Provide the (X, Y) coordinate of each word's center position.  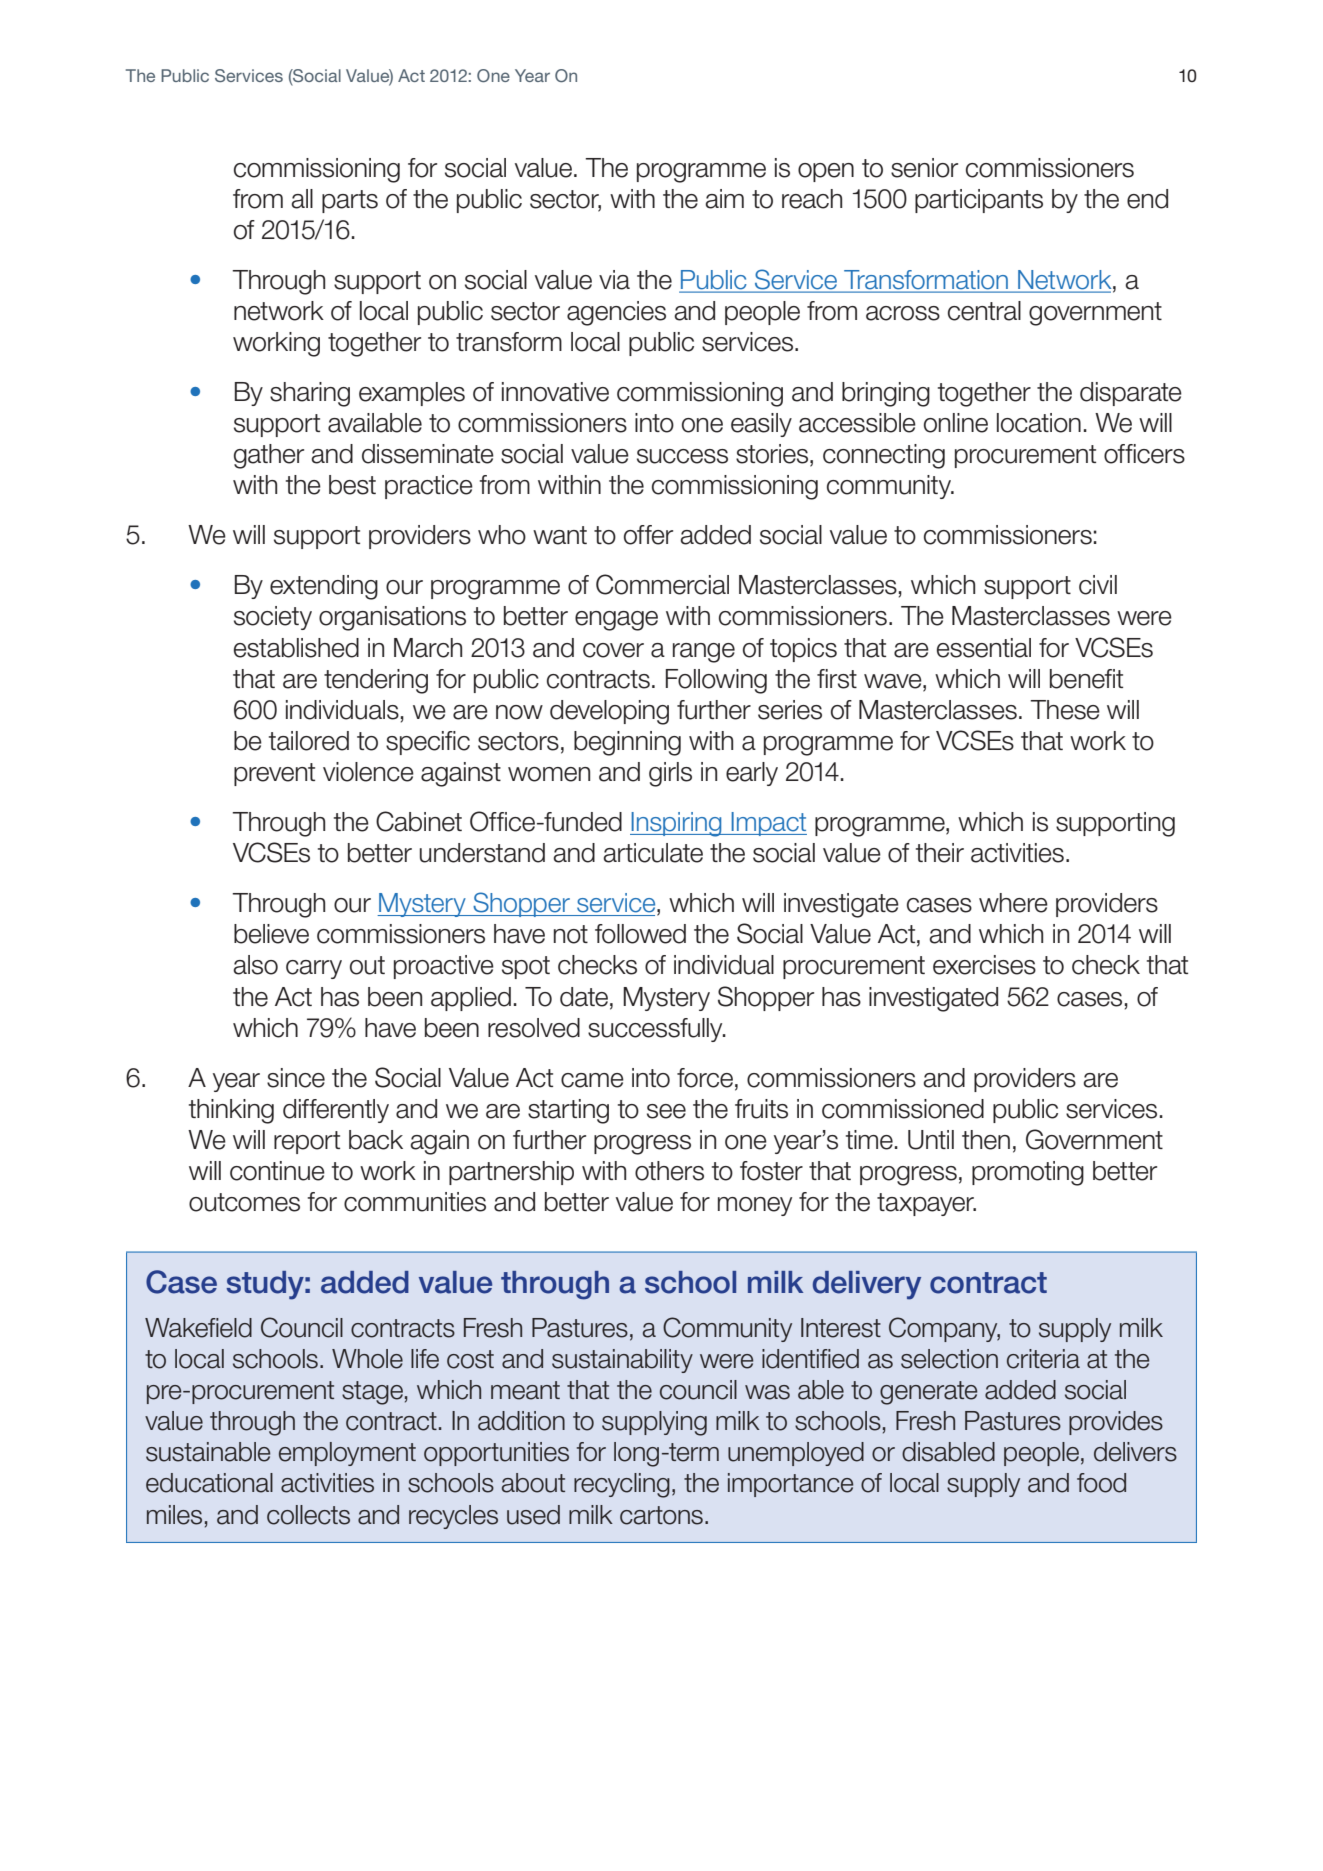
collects (308, 1515)
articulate (653, 853)
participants (979, 201)
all (302, 199)
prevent (274, 774)
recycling (622, 1485)
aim (724, 199)
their (940, 853)
